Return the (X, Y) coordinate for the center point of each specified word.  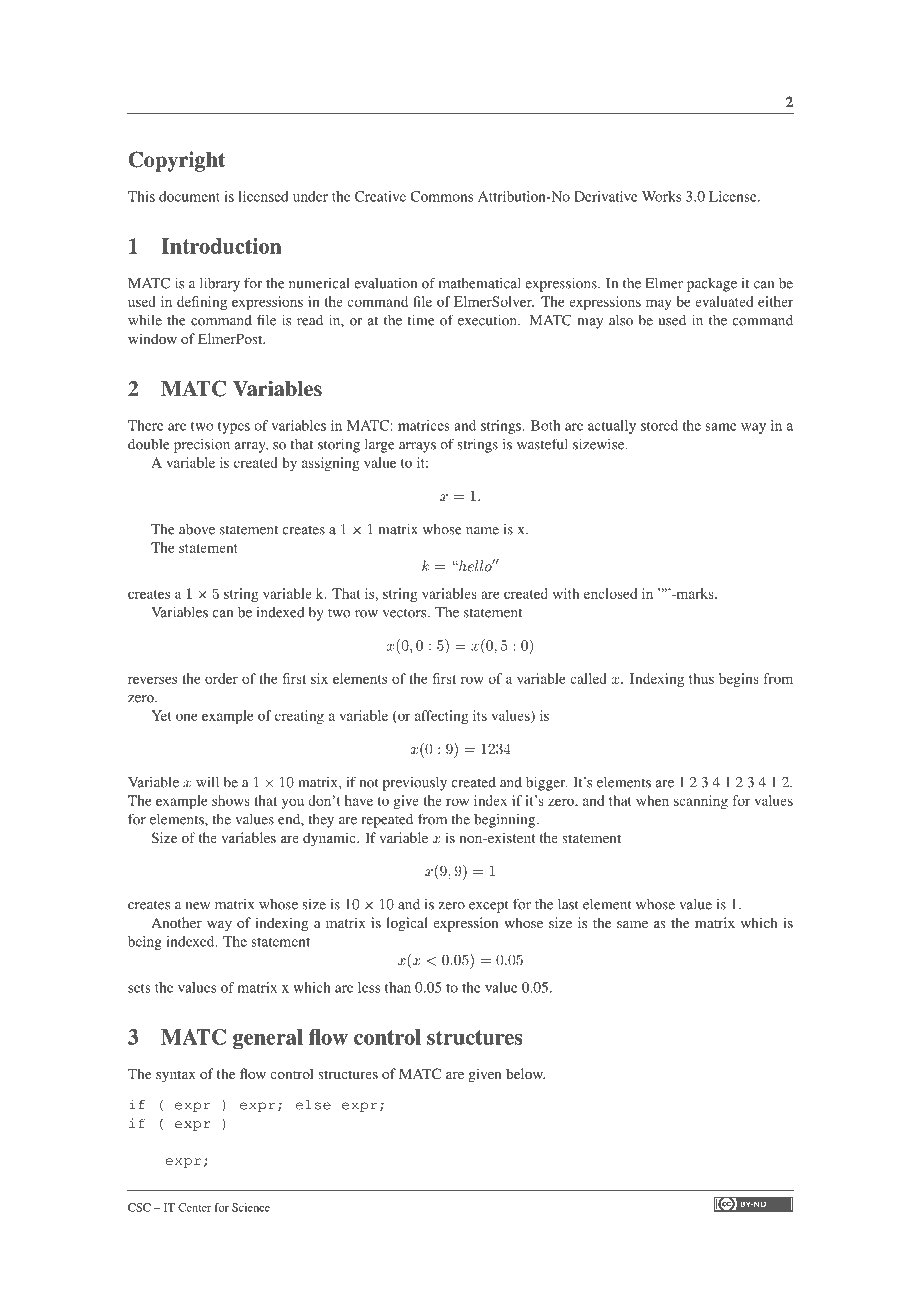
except (489, 906)
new (198, 906)
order (221, 678)
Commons (441, 196)
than (398, 987)
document (189, 196)
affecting (441, 717)
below (525, 1073)
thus (701, 678)
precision (202, 445)
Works (661, 196)
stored (659, 425)
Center (194, 1207)
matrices (424, 425)
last (568, 904)
